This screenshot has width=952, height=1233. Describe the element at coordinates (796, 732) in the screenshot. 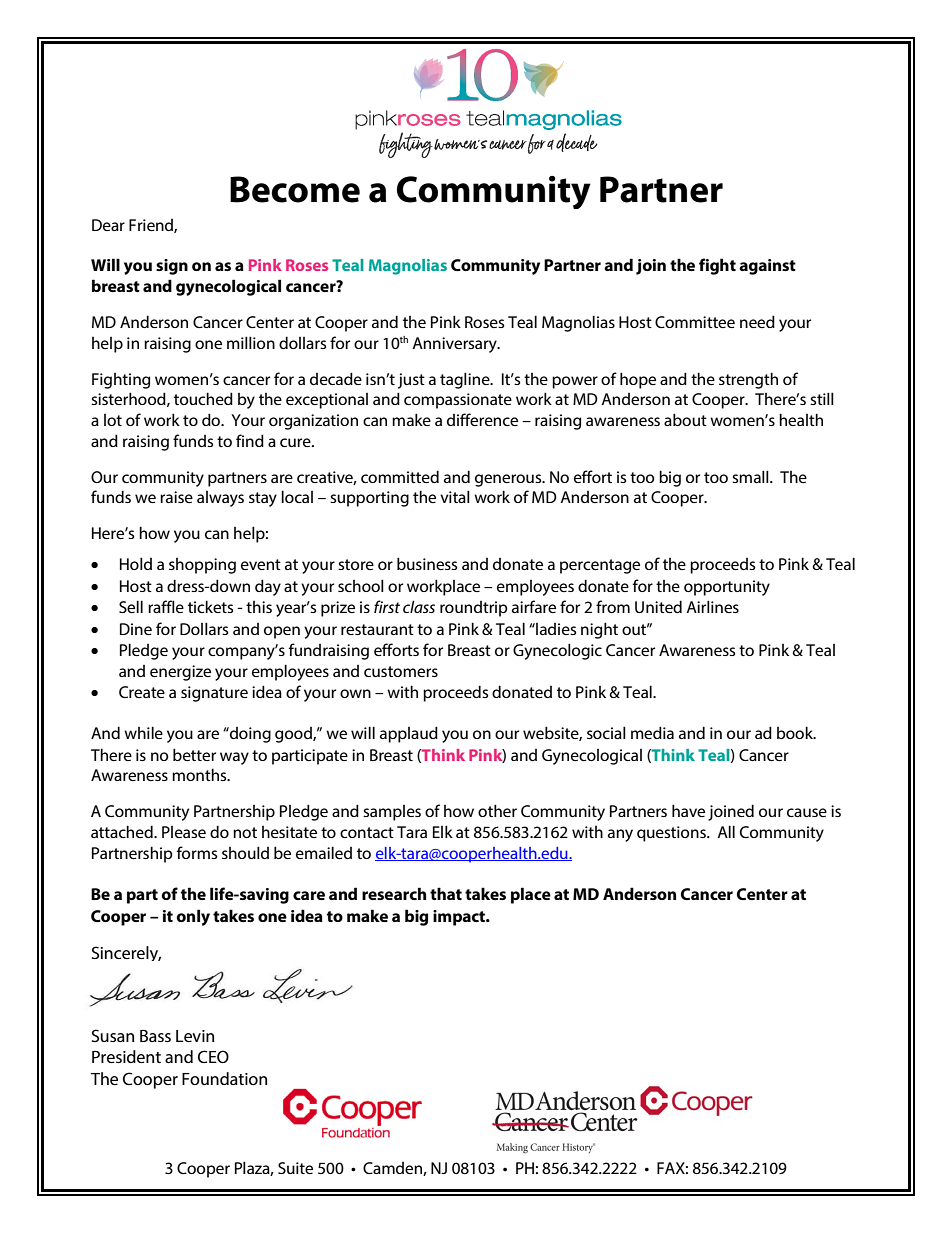

I see `book` at that location.
